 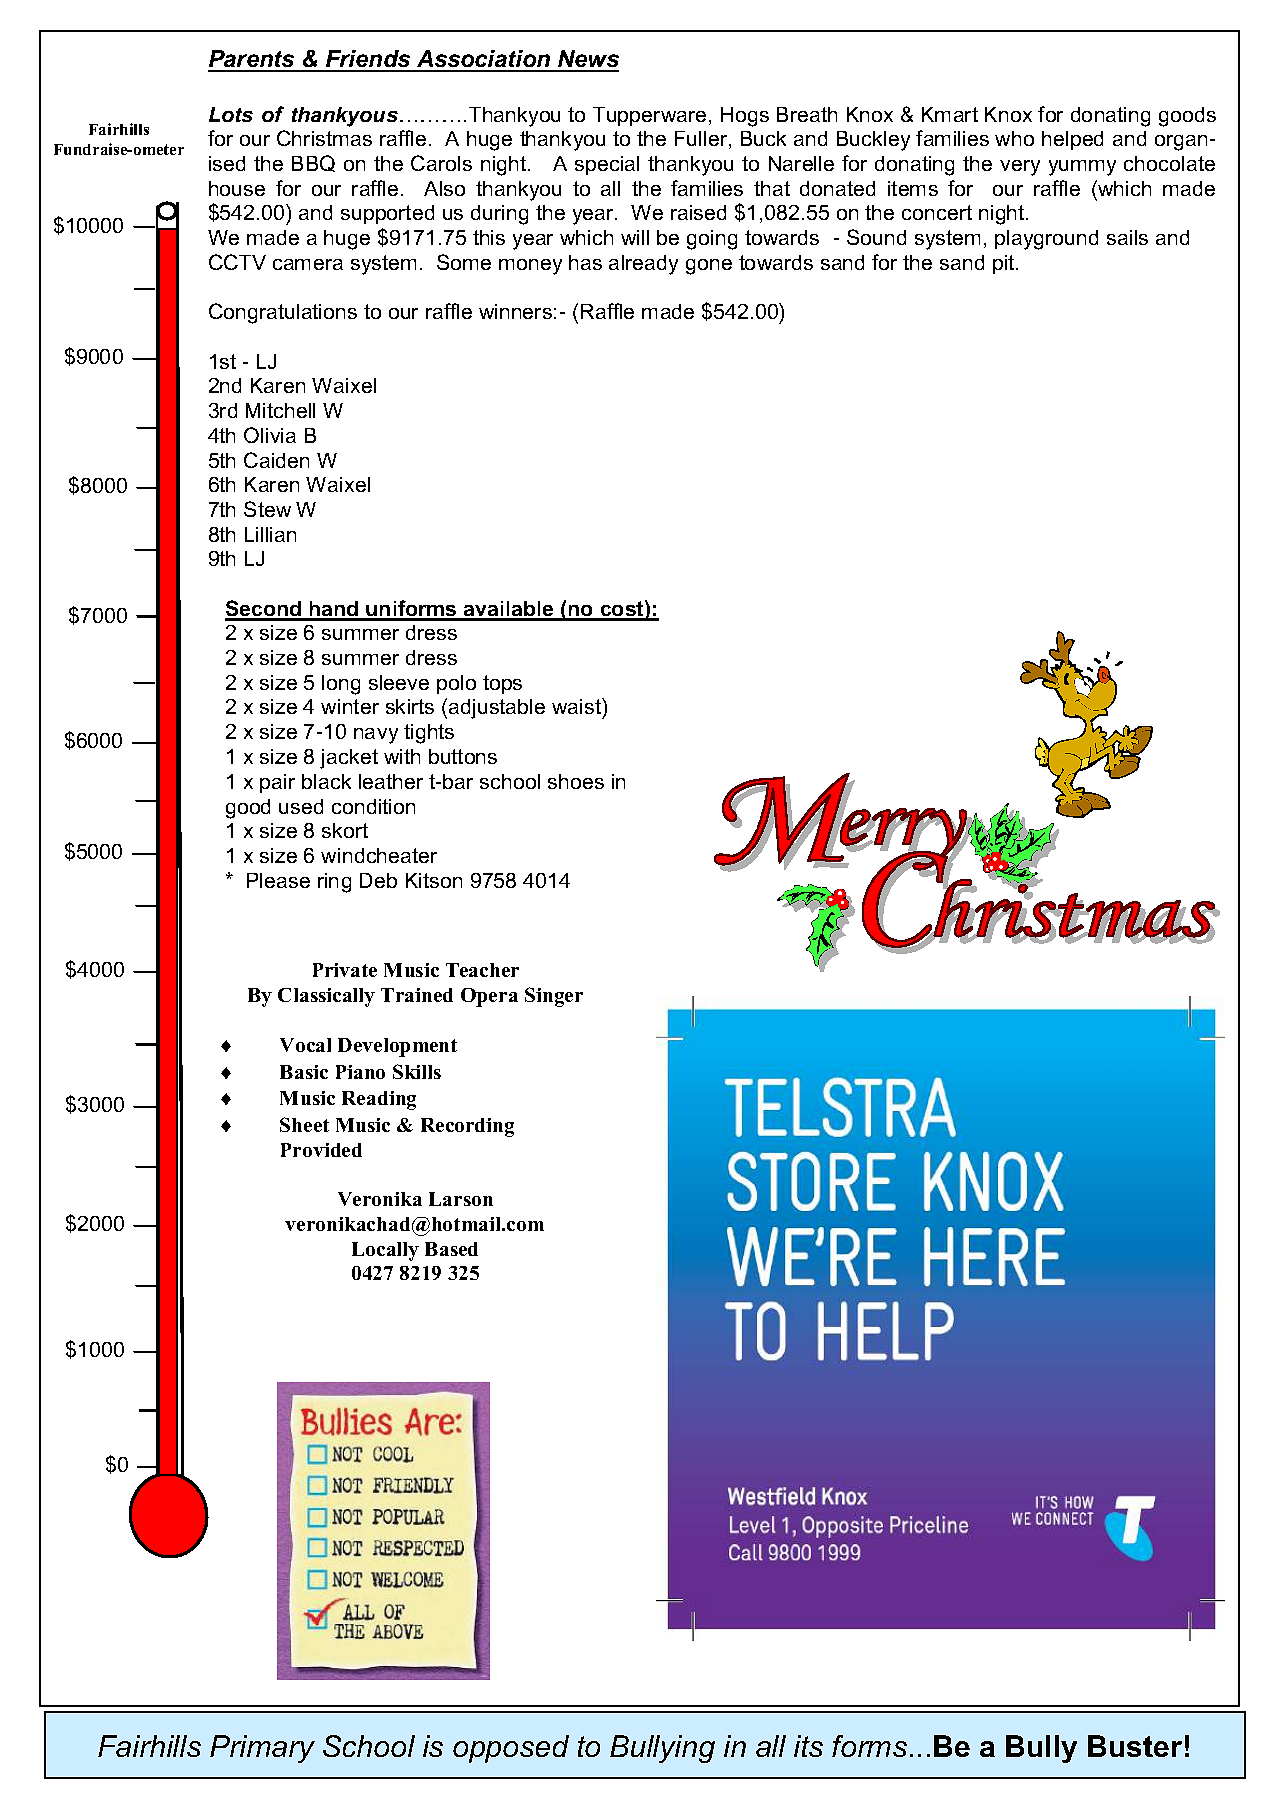 I want to click on BBQ, so click(x=313, y=163).
